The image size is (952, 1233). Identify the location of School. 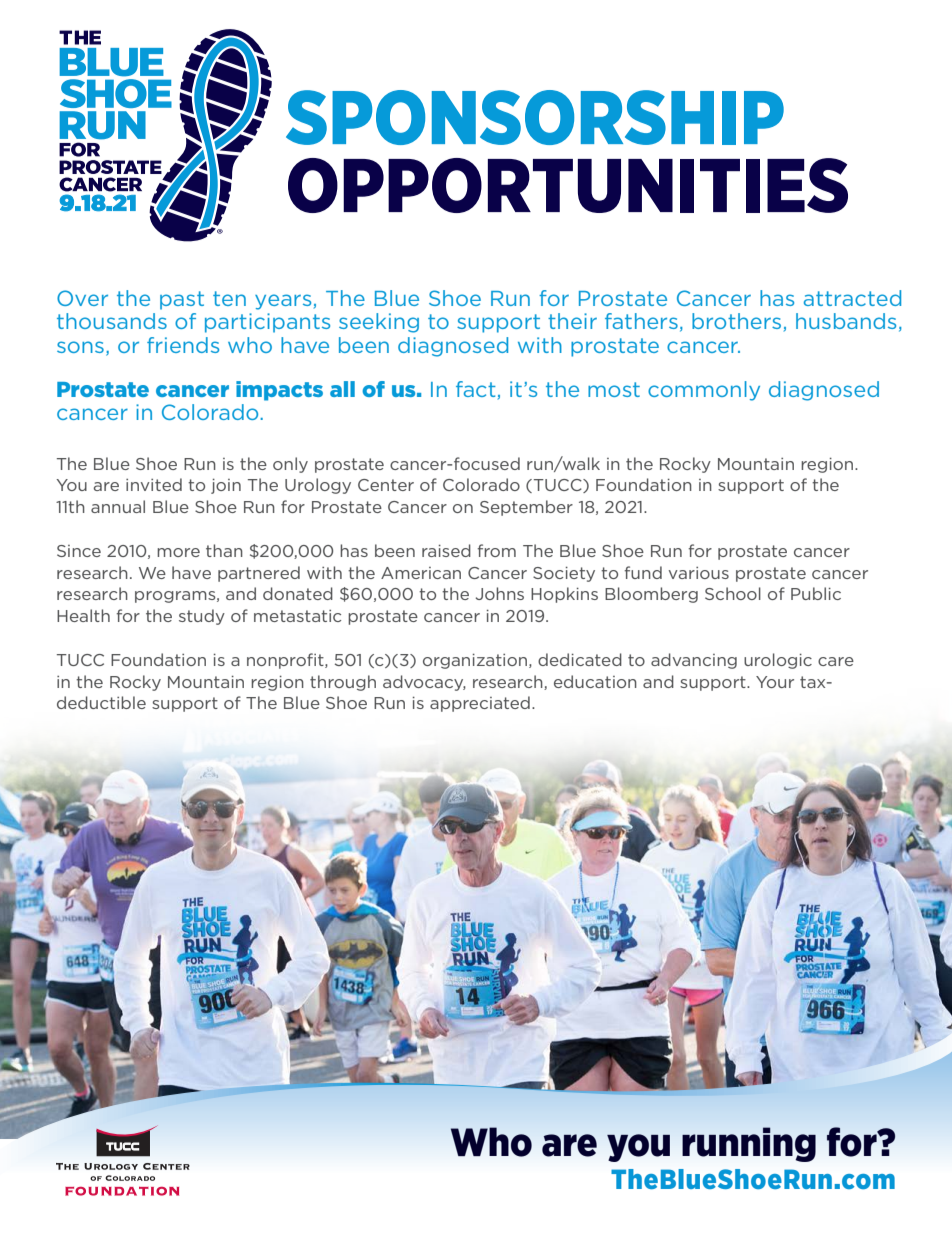
(733, 593).
